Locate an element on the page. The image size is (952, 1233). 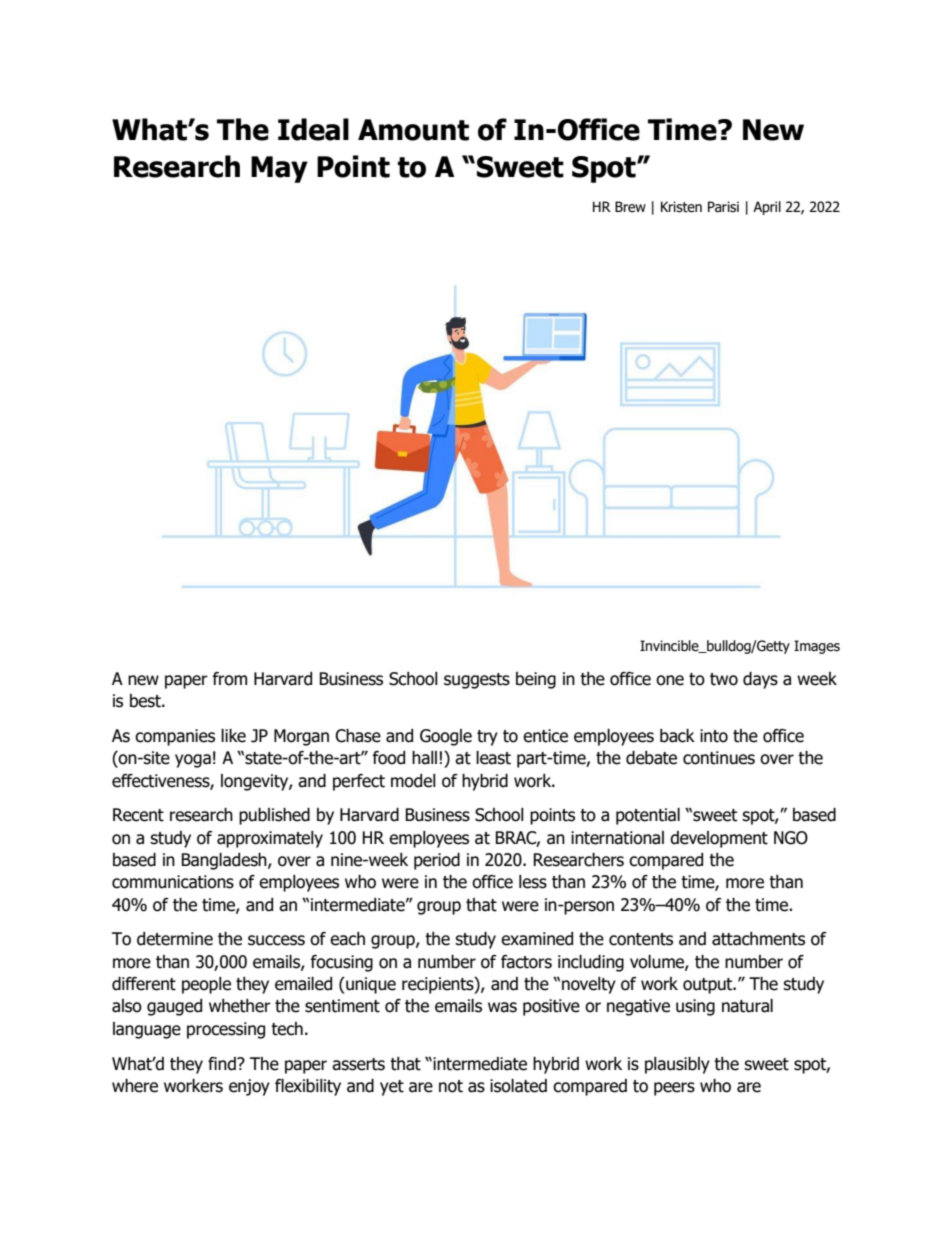
suggests is located at coordinates (477, 681).
